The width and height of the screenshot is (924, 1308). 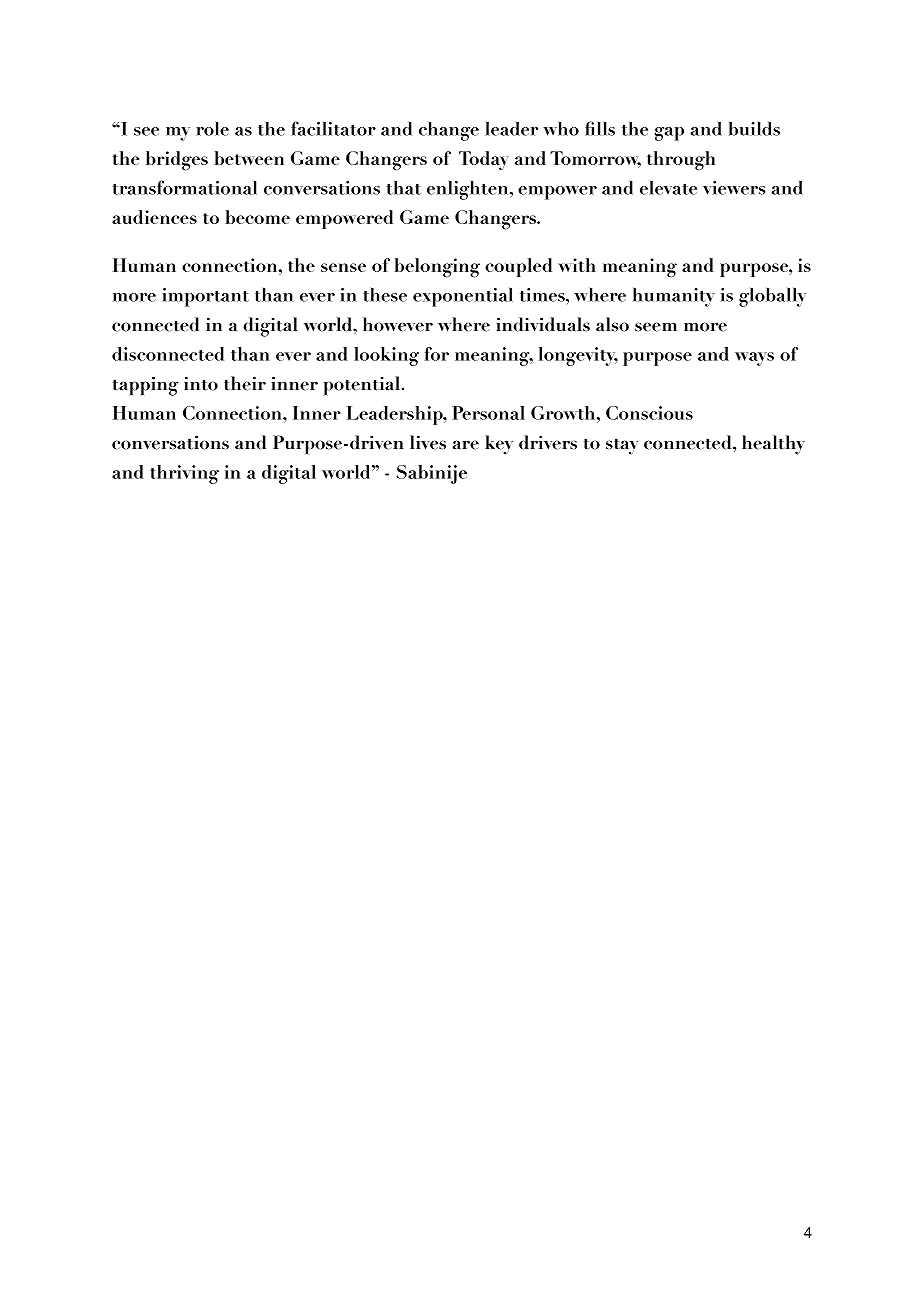 What do you see at coordinates (463, 297) in the screenshot?
I see `exponential` at bounding box center [463, 297].
